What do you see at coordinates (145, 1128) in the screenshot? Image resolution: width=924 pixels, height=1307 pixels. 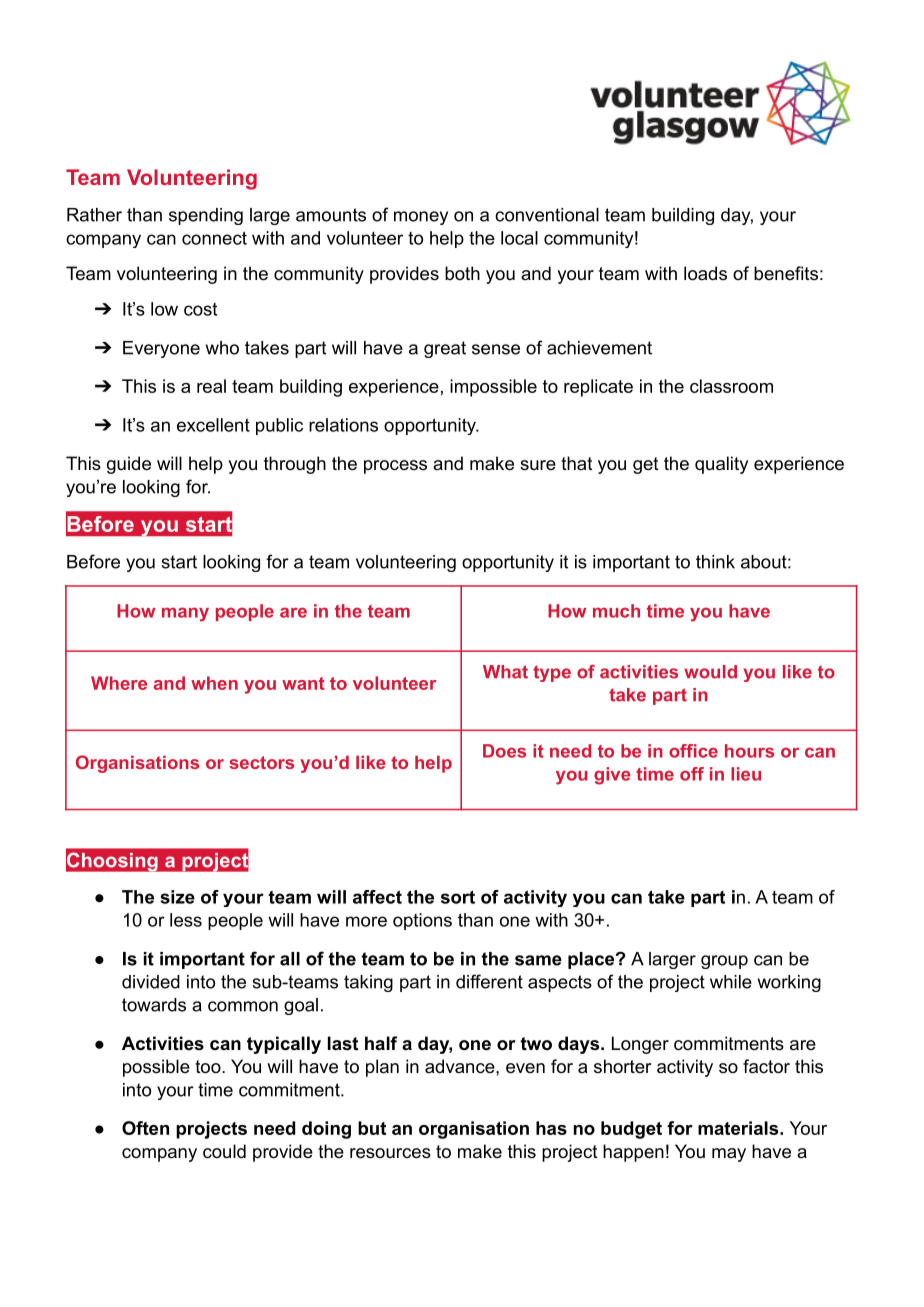 I see `Often` at bounding box center [145, 1128].
